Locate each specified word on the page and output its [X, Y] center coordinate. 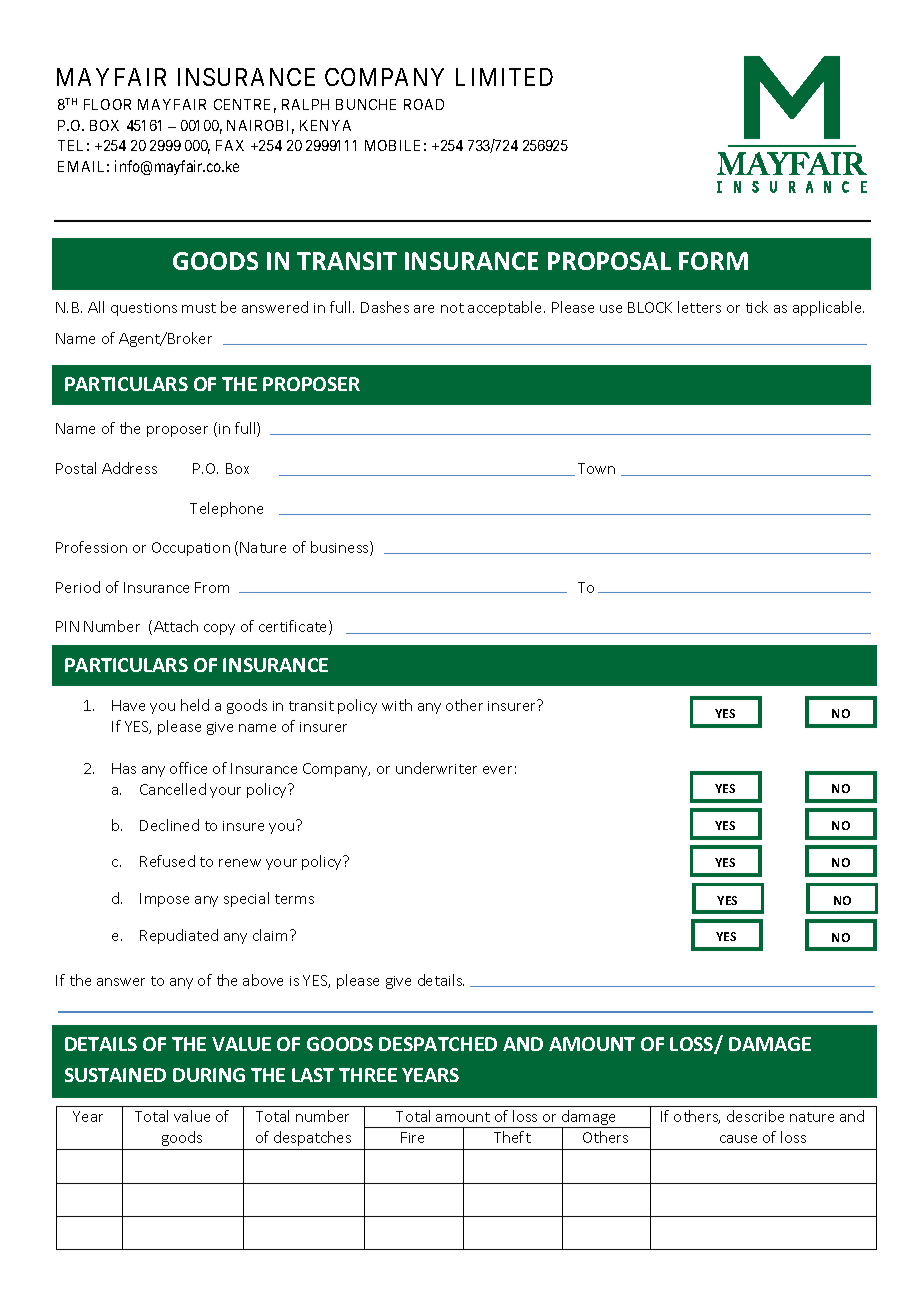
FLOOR [107, 104]
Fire [412, 1137]
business [341, 548]
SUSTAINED [115, 1075]
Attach [176, 626]
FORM [713, 261]
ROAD [424, 104]
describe [755, 1116]
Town [596, 468]
